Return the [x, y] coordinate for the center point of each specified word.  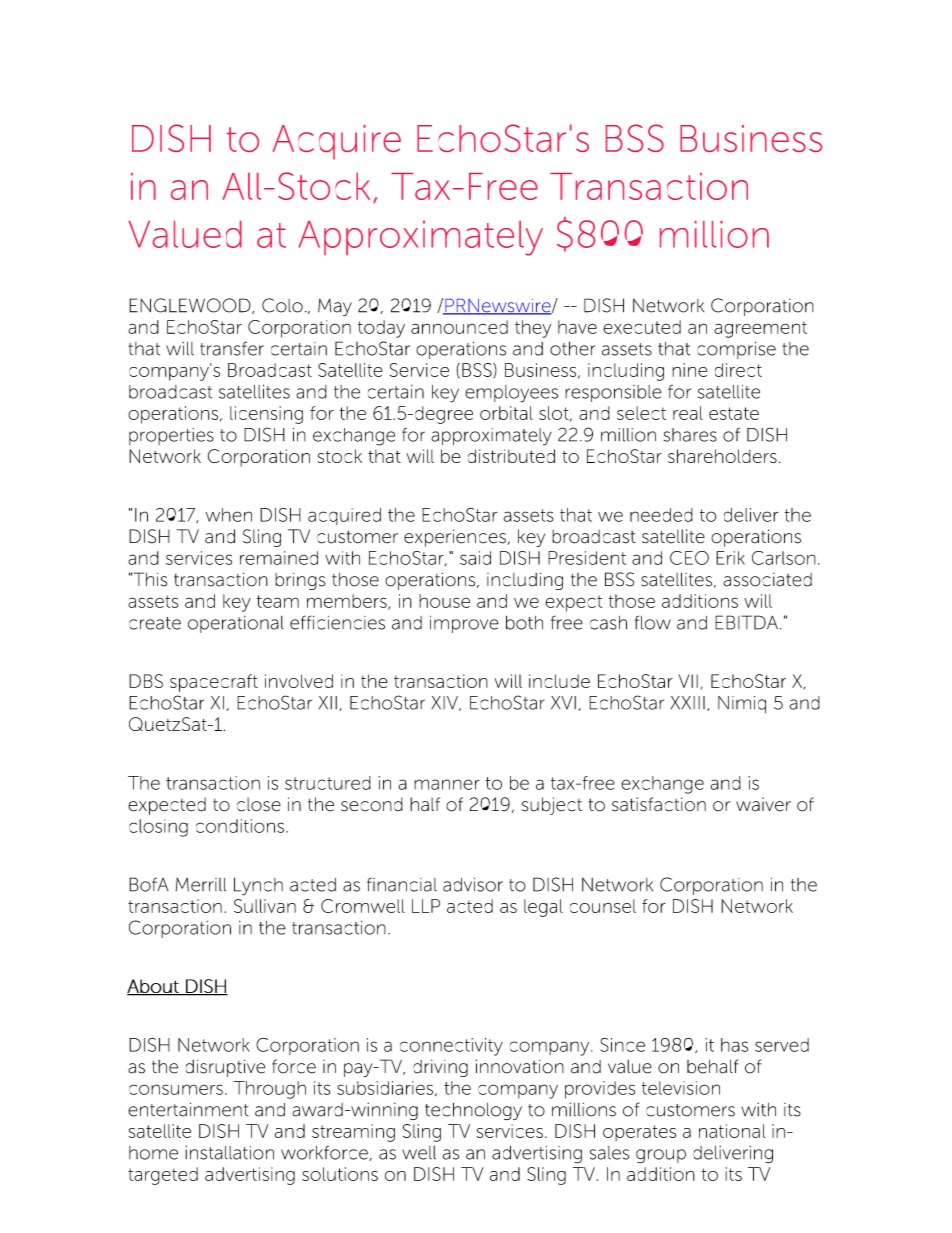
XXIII [688, 703]
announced [459, 327]
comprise [736, 350]
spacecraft [214, 683]
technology [473, 1111]
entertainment [188, 1109]
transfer [232, 348]
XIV [446, 703]
